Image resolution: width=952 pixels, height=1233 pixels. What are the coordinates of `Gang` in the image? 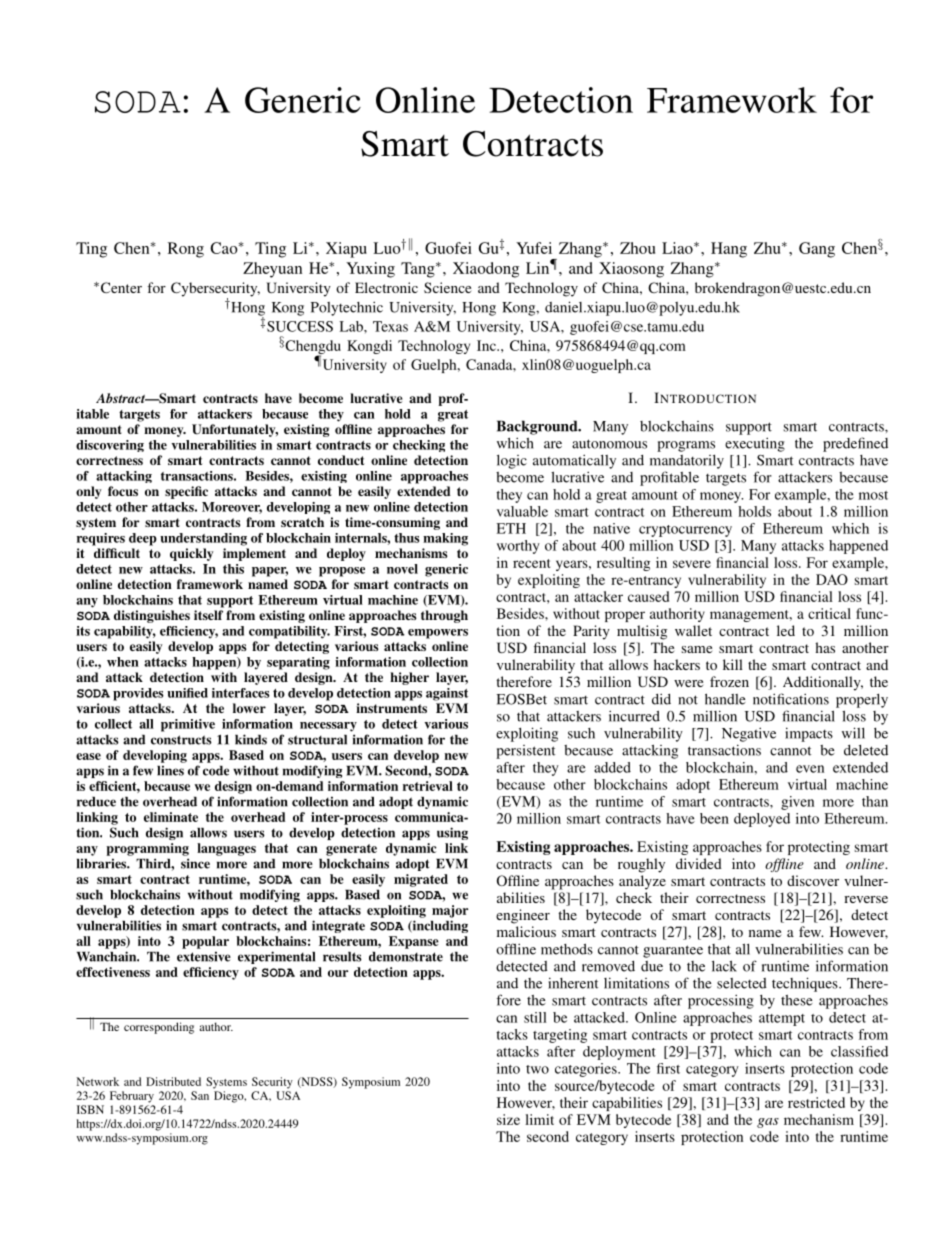 It's located at (817, 250).
